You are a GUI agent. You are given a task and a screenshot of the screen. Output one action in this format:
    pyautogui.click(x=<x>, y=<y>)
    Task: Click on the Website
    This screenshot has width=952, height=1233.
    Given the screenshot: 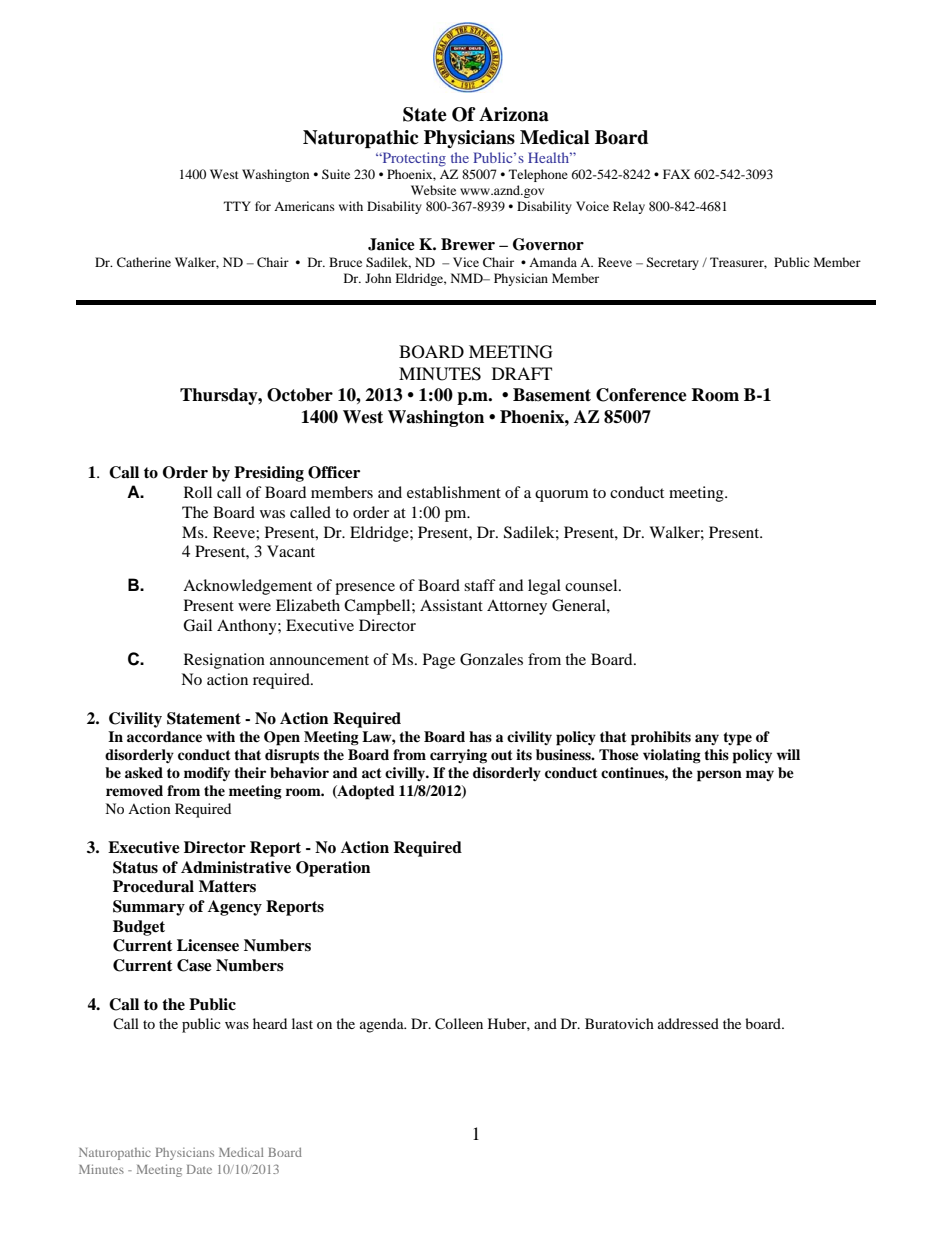 What is the action you would take?
    pyautogui.click(x=433, y=190)
